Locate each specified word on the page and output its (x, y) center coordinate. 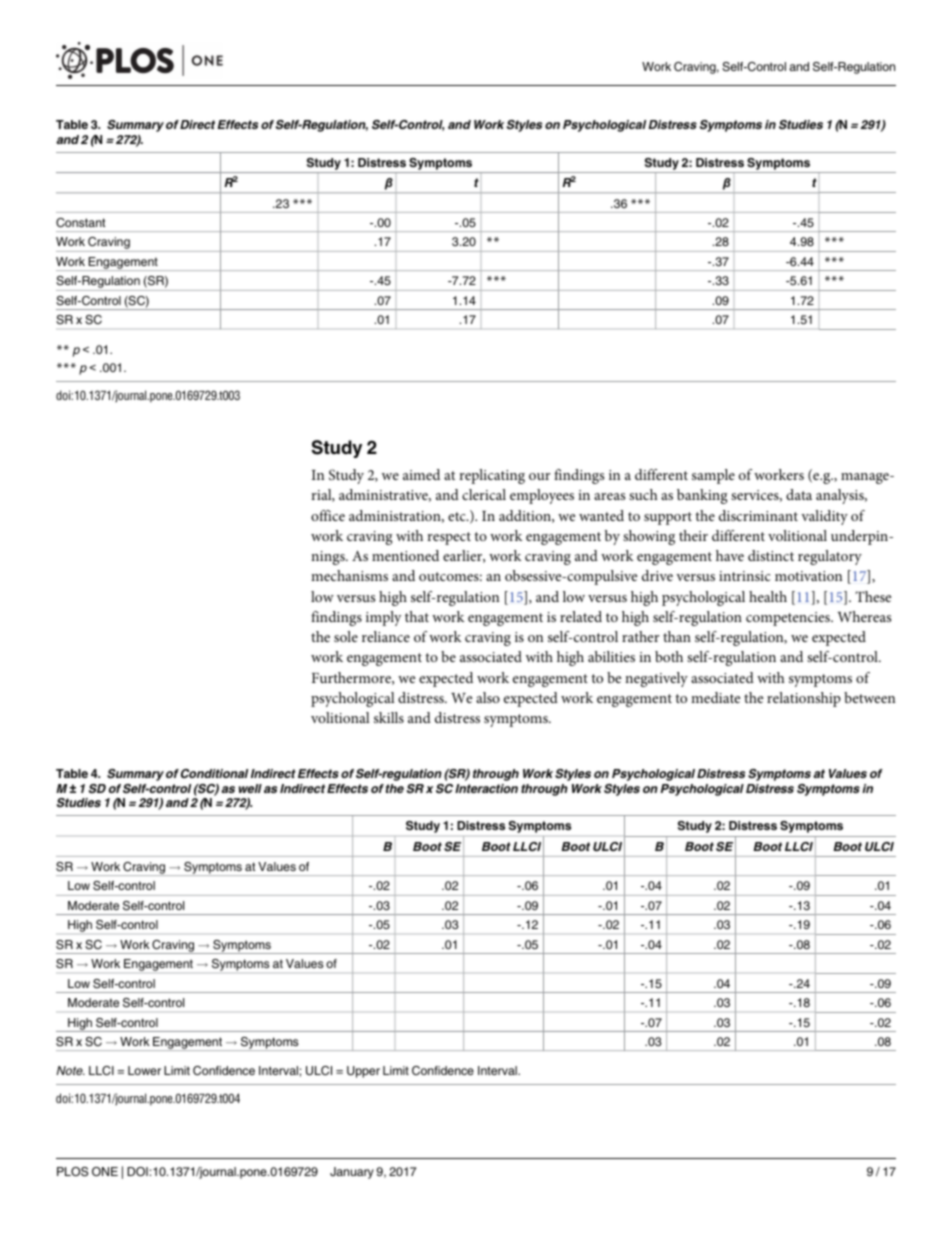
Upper (363, 1072)
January (352, 1173)
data (799, 494)
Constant (80, 223)
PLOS (72, 1172)
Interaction (486, 788)
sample (713, 476)
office (328, 515)
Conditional (214, 773)
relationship (804, 699)
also (488, 697)
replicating (492, 476)
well (250, 788)
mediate (715, 697)
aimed (421, 474)
